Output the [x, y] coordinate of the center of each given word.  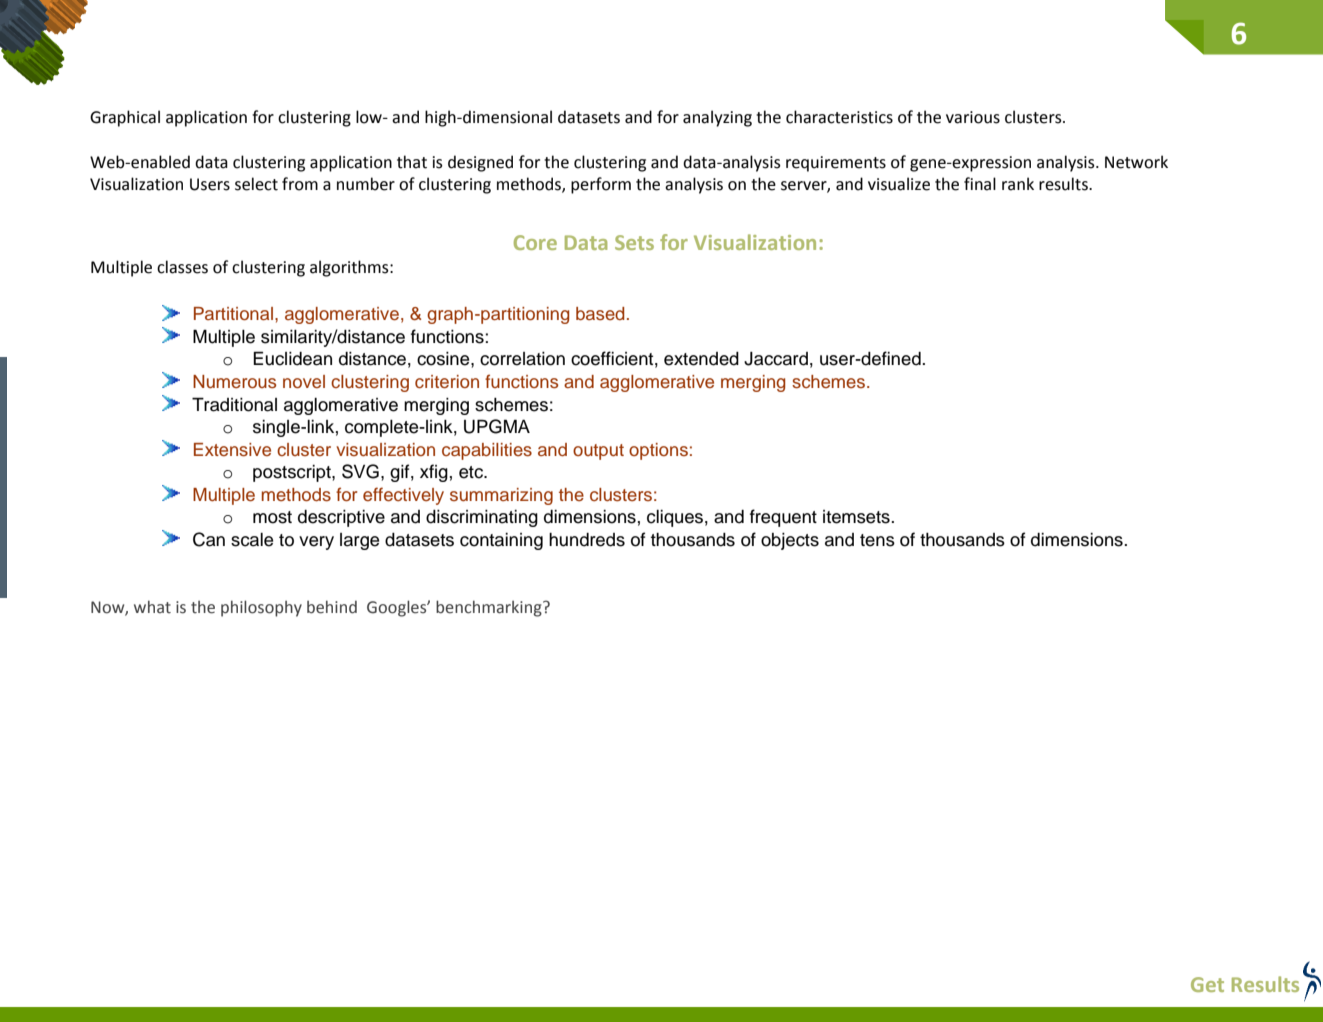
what [152, 607]
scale [252, 540]
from [300, 184]
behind [332, 607]
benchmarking [490, 608]
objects [790, 541]
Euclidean [292, 358]
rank [1018, 184]
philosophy [261, 608]
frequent [783, 518]
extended [701, 359]
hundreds [587, 540]
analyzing [717, 118]
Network [1136, 162]
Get [1207, 984]
